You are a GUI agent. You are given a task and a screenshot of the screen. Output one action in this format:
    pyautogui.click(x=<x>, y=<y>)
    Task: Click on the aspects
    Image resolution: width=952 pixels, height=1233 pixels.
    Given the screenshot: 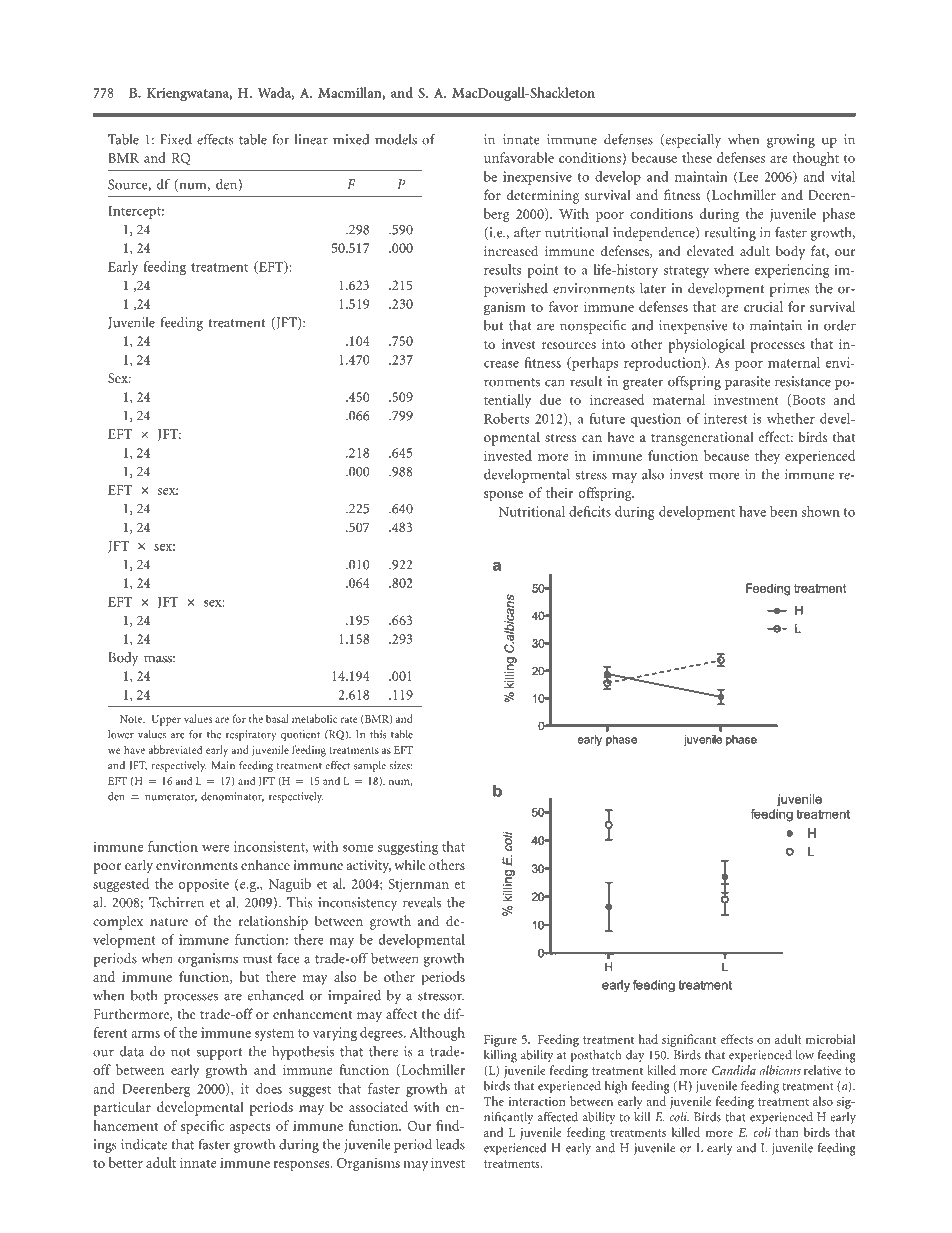 What is the action you would take?
    pyautogui.click(x=250, y=1128)
